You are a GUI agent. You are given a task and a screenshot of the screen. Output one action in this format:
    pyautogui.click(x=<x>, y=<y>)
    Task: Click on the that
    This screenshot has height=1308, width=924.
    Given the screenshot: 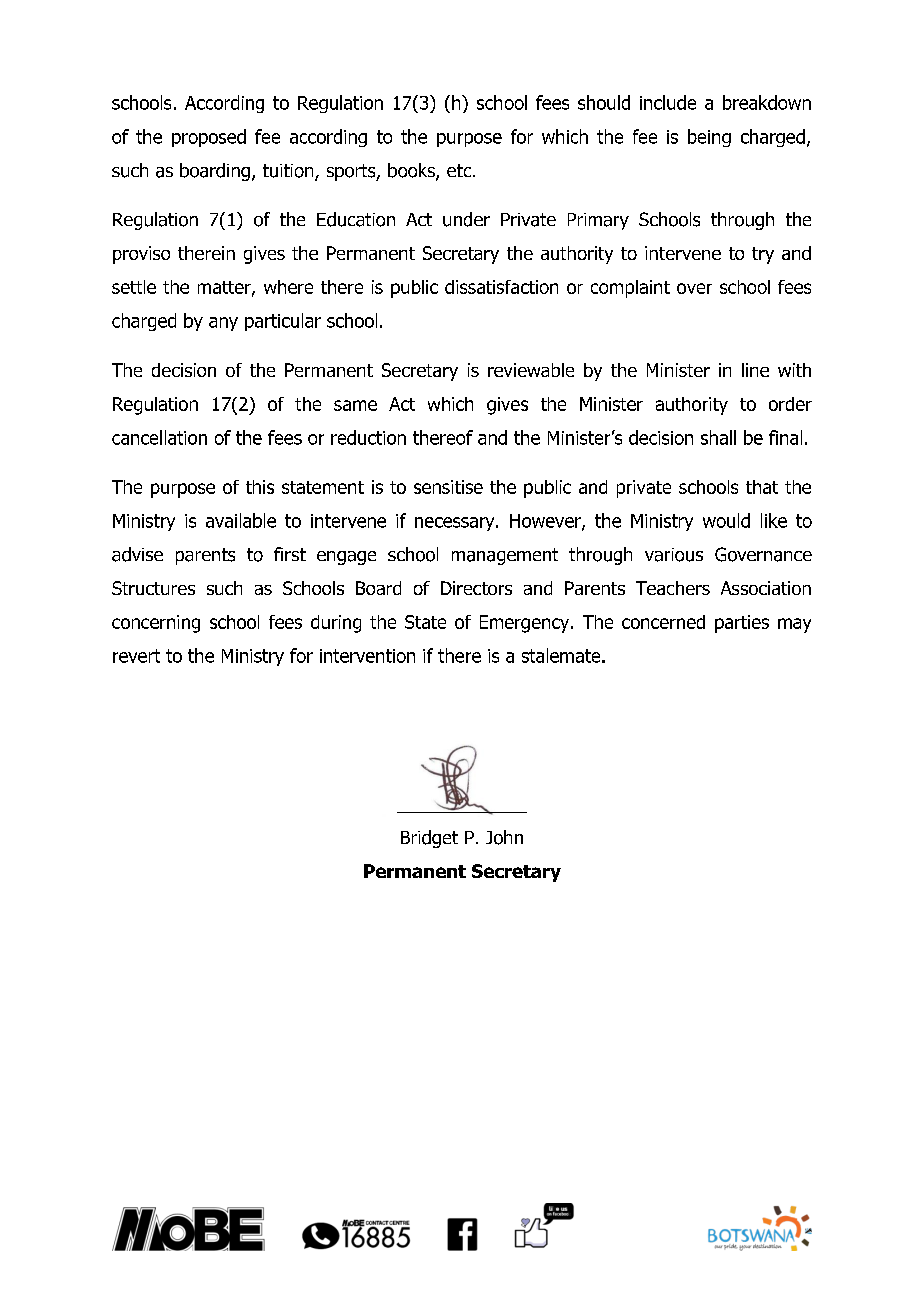 What is the action you would take?
    pyautogui.click(x=762, y=487)
